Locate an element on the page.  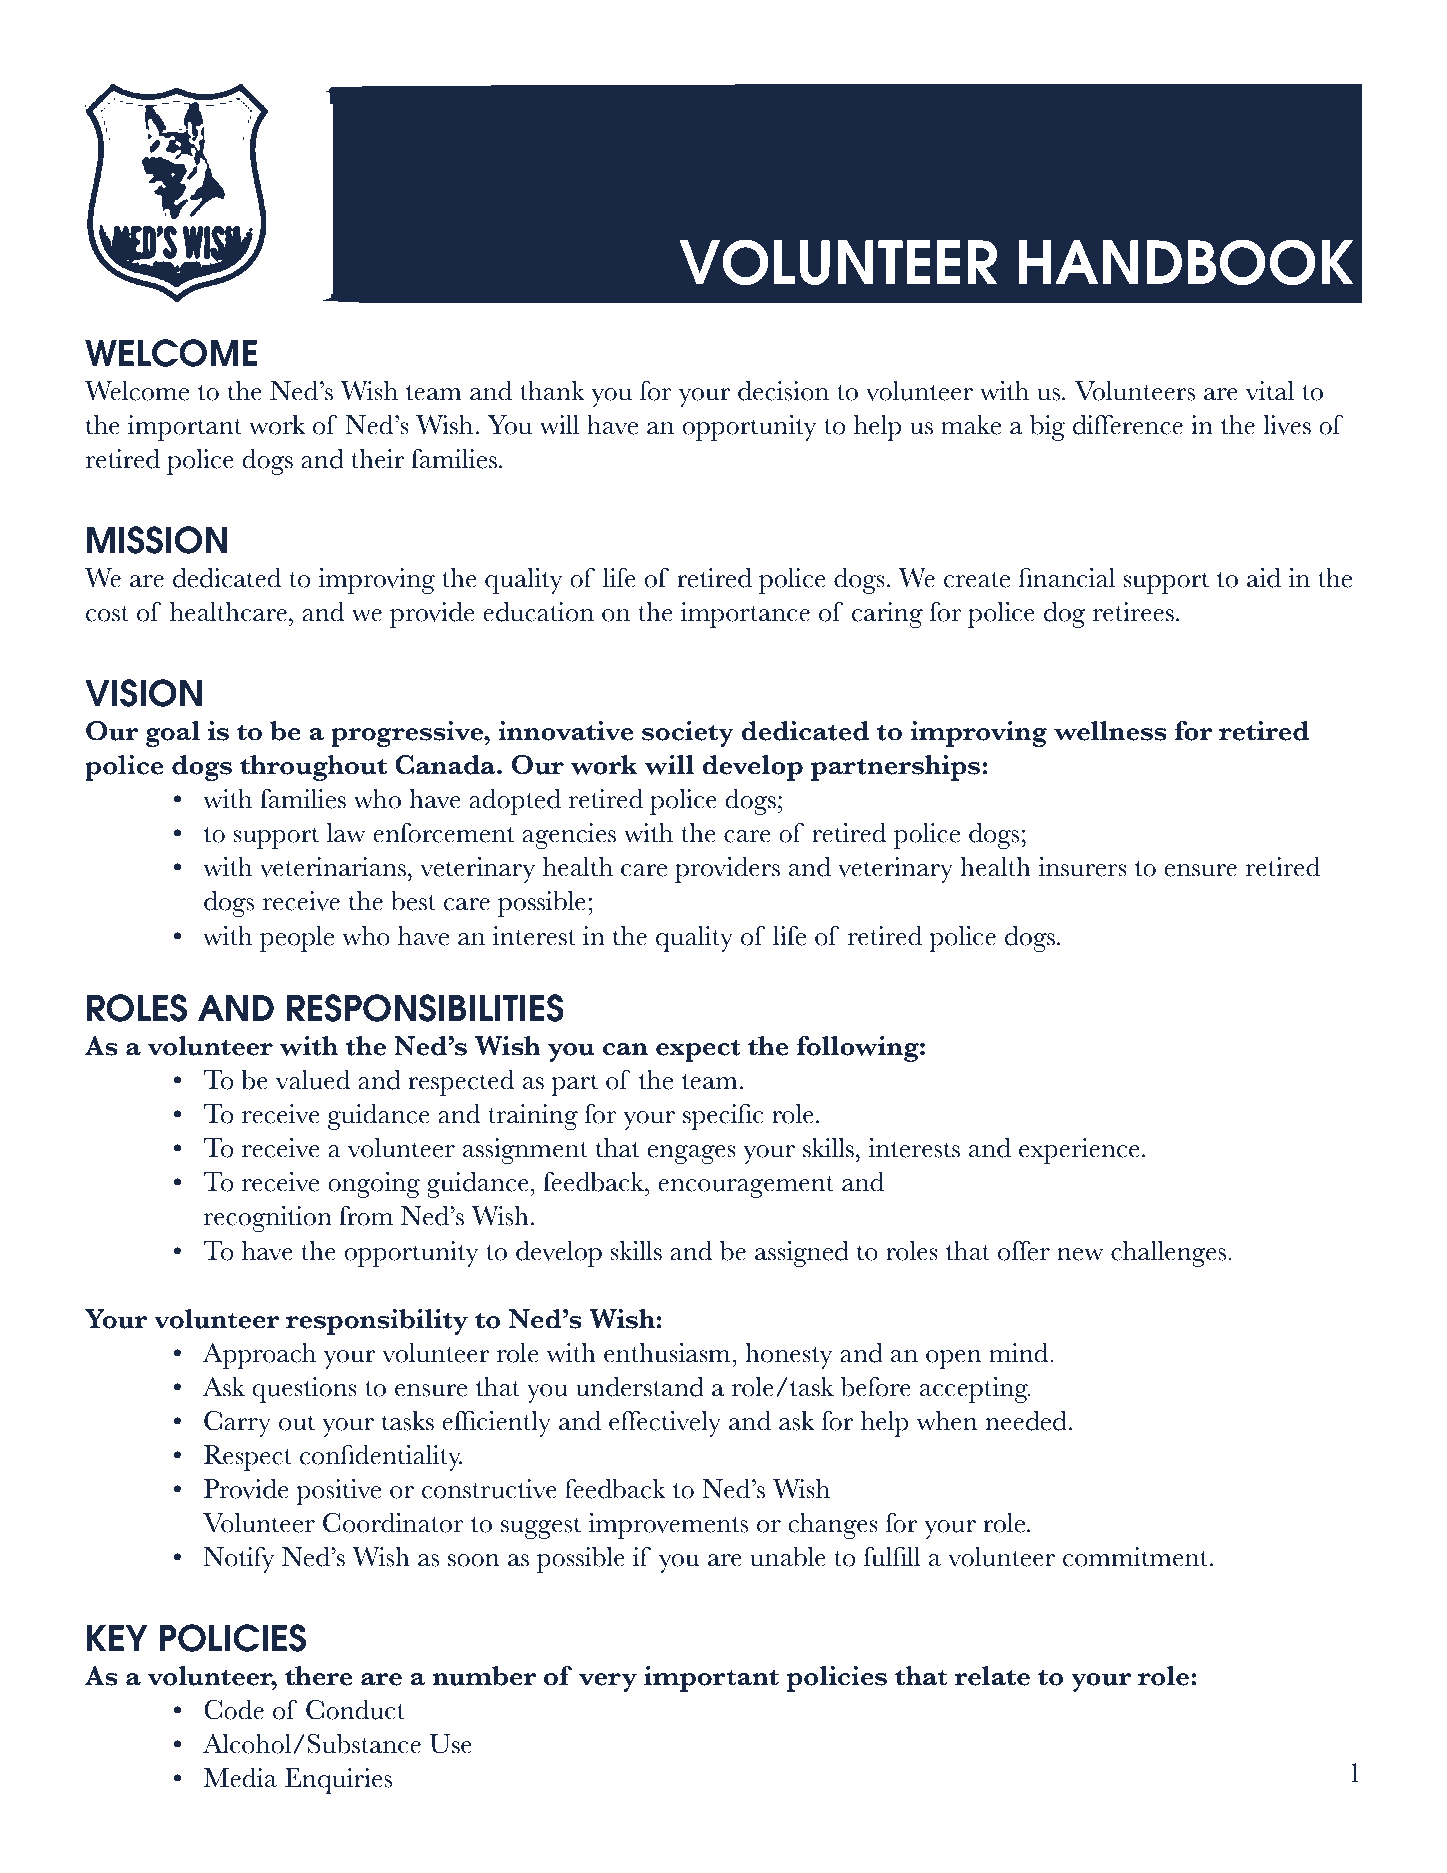
HANDBOOK is located at coordinates (1186, 262).
